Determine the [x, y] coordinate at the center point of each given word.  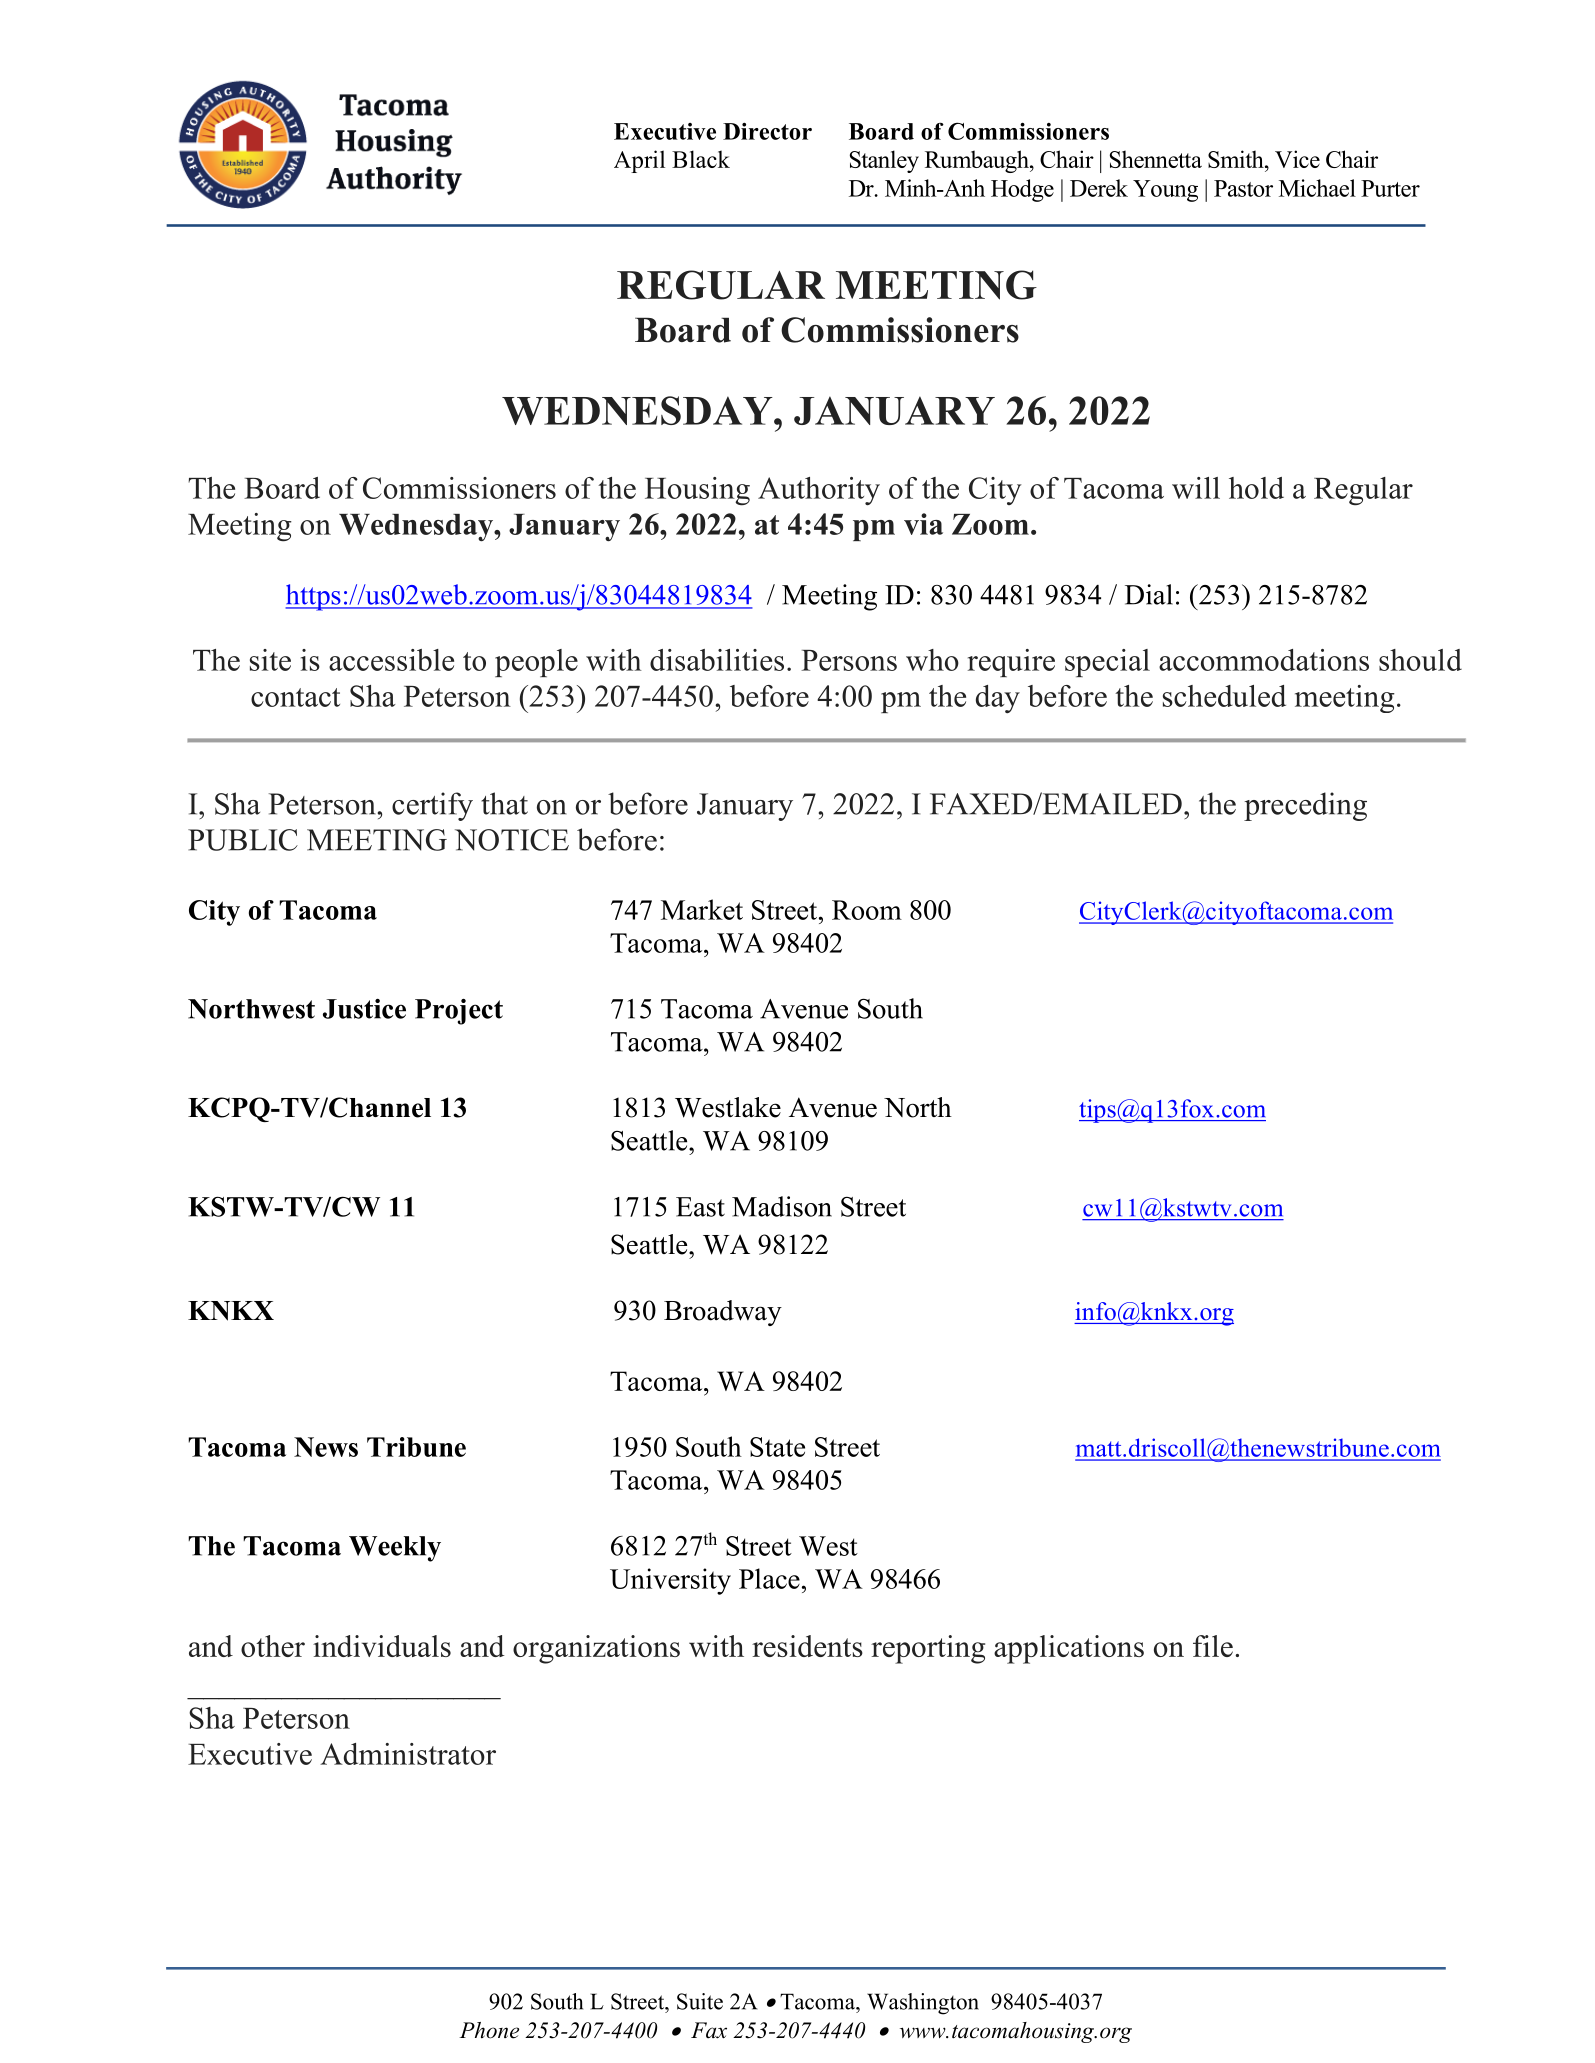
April [639, 161]
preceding [1305, 806]
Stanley [884, 161]
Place [769, 1578]
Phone [489, 2030]
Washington [923, 2004]
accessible [391, 660]
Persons [849, 660]
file [1213, 1646]
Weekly [395, 1549]
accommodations [1264, 660]
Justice [364, 1009]
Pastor [1243, 188]
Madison [782, 1206]
